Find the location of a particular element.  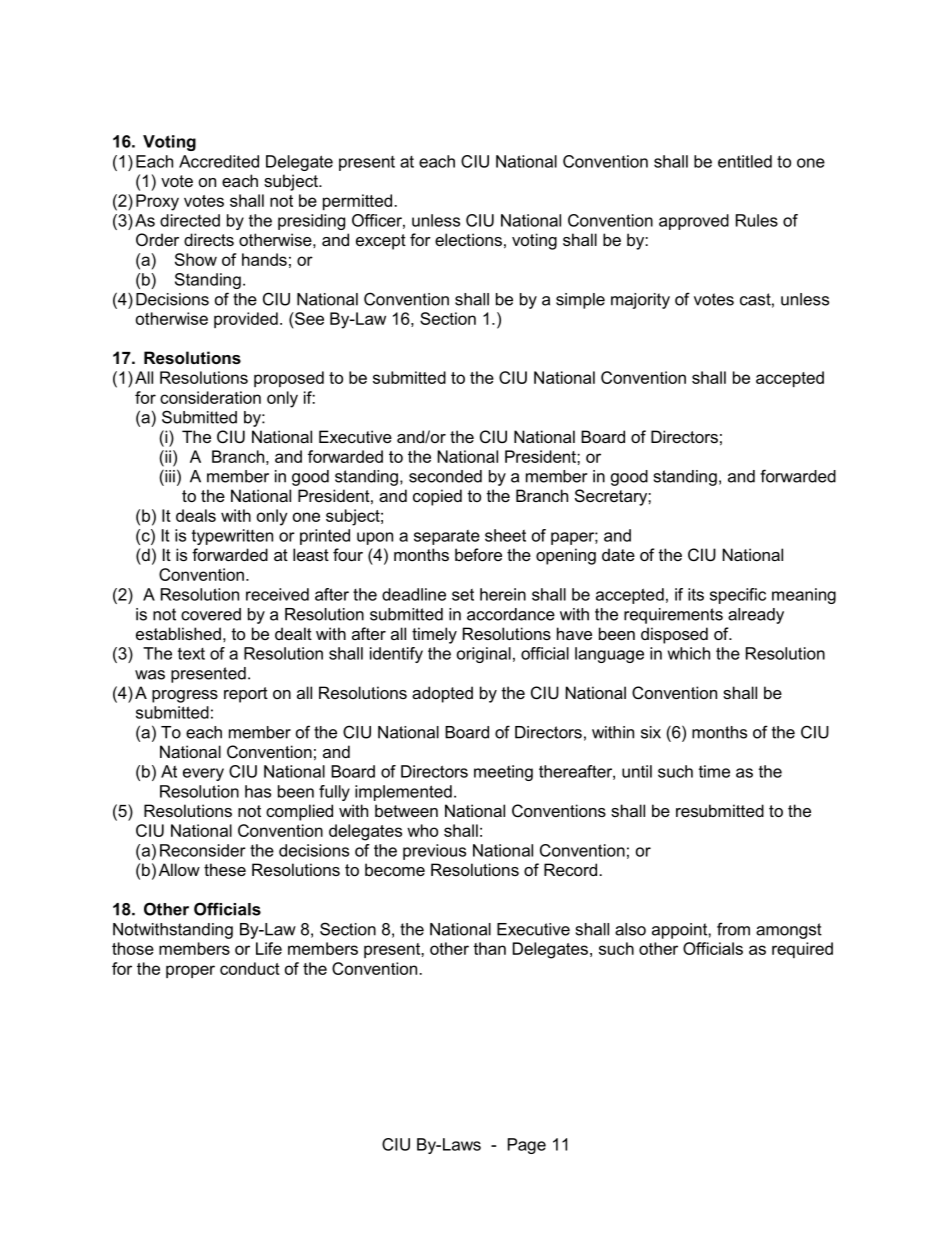

entitled is located at coordinates (745, 161).
